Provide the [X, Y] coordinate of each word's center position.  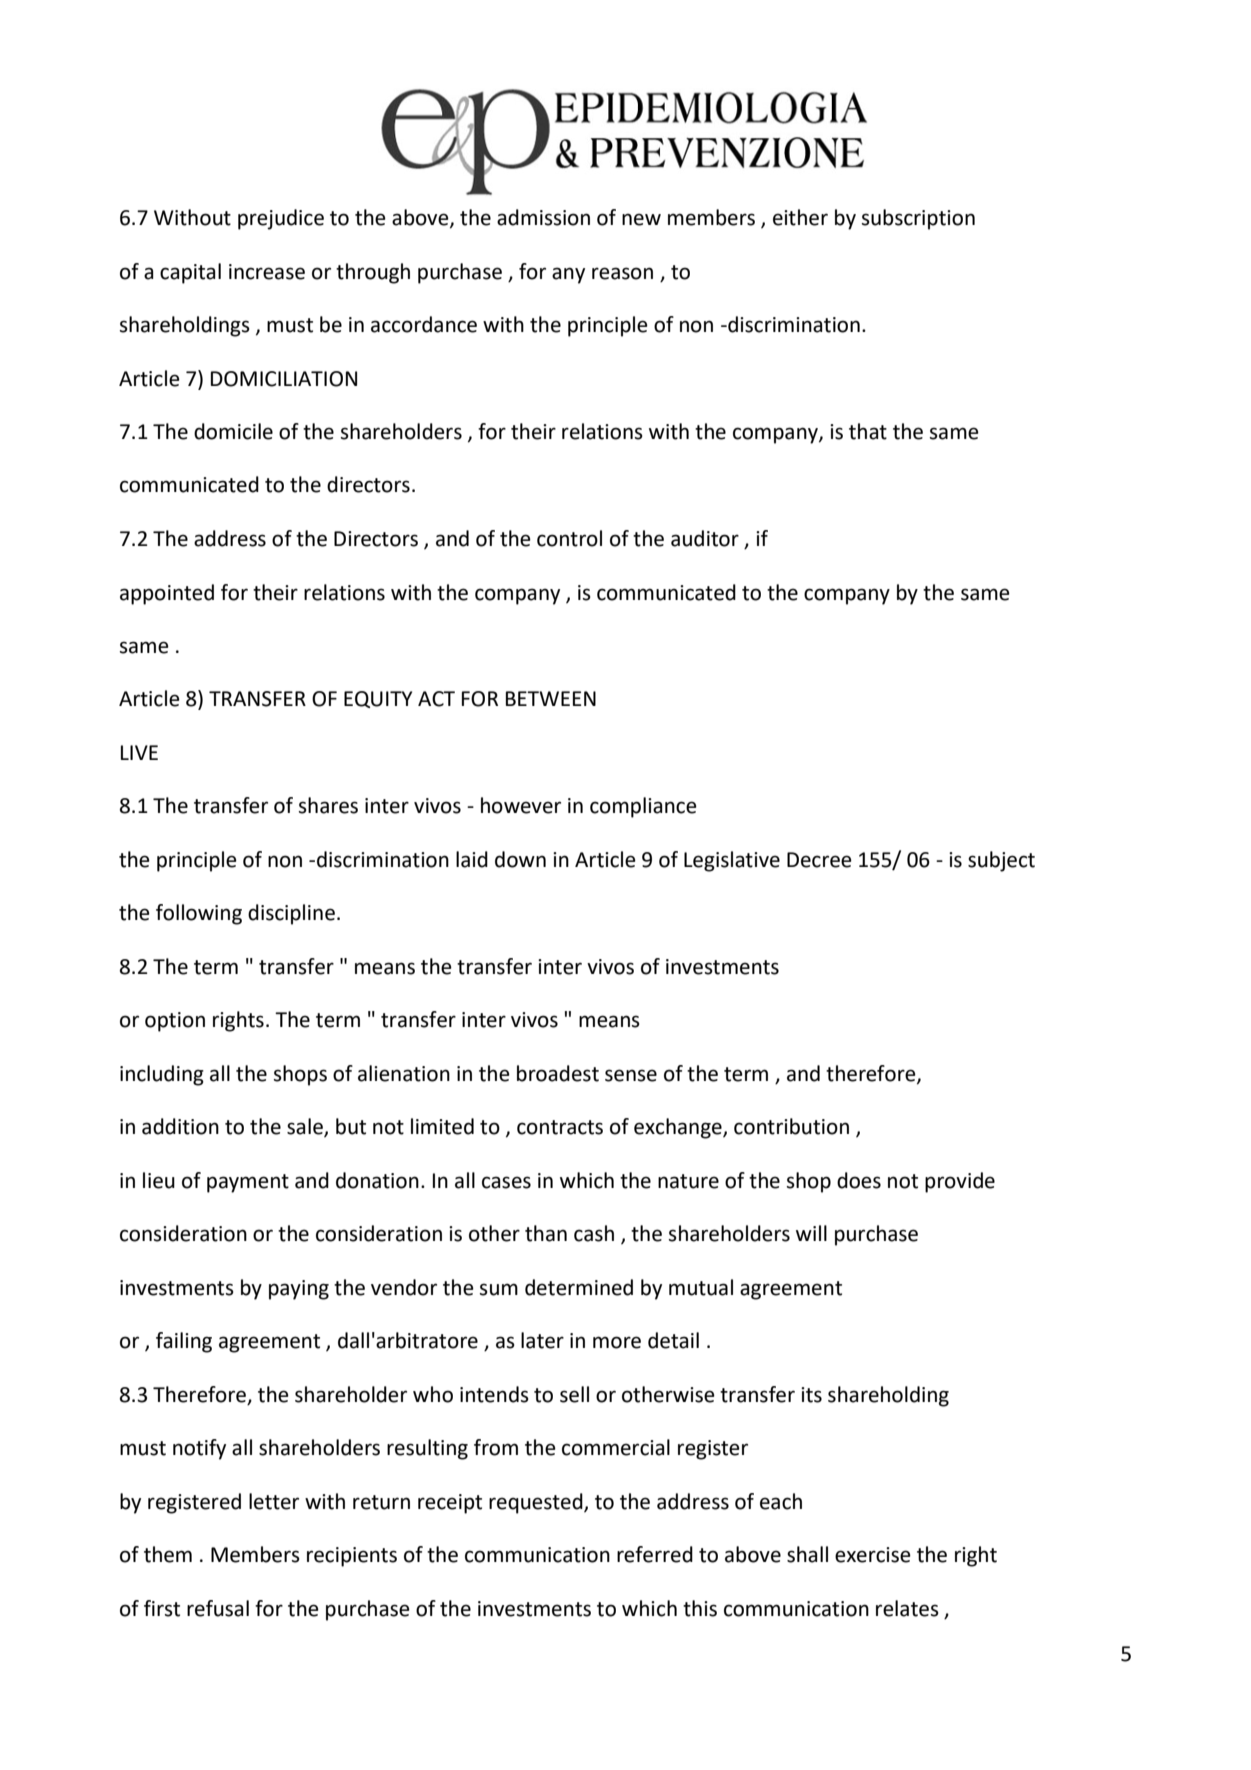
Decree [819, 860]
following [199, 914]
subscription [918, 219]
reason [622, 273]
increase [267, 272]
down [520, 859]
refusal [218, 1608]
